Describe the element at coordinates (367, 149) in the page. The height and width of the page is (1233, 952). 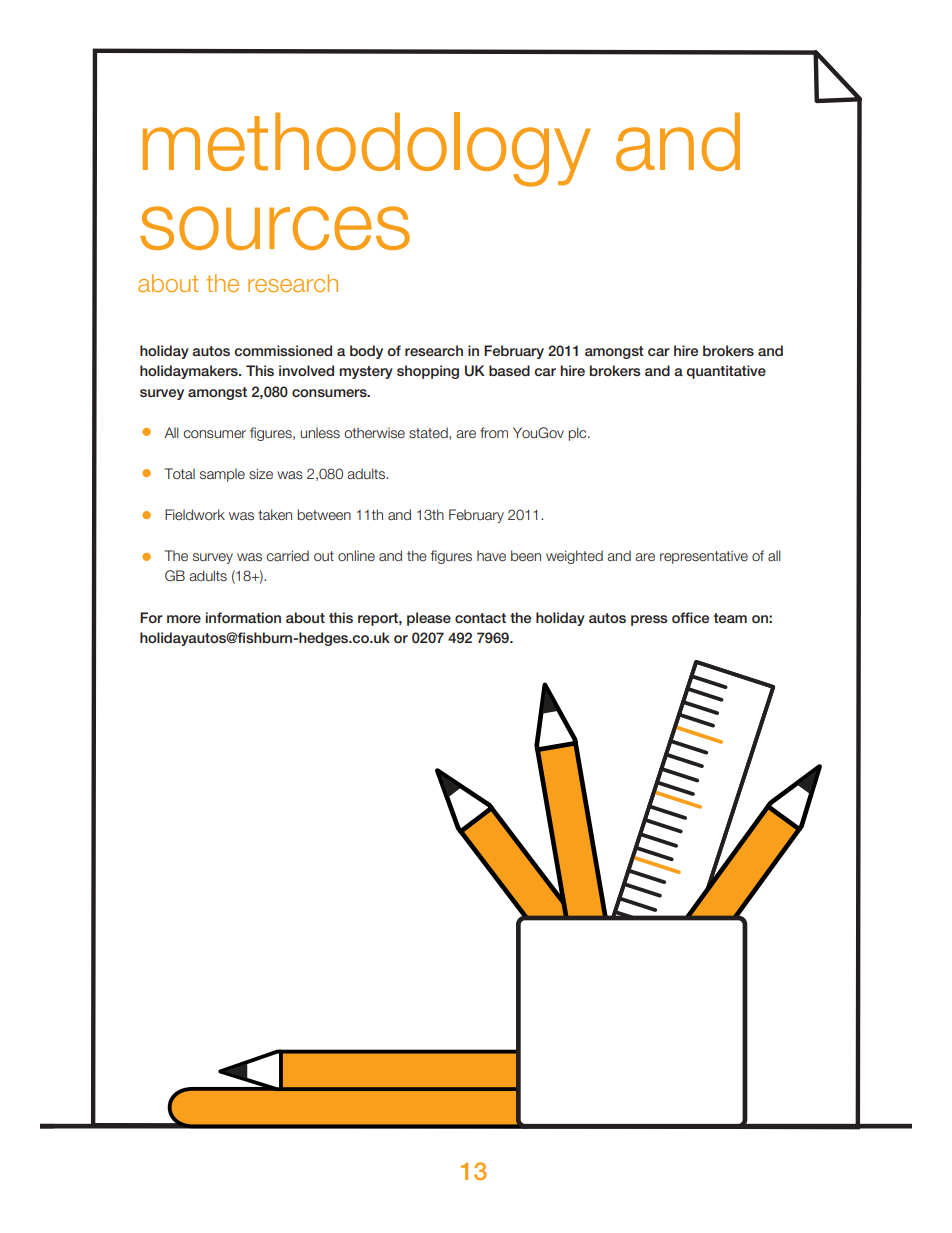
I see `methodology` at that location.
